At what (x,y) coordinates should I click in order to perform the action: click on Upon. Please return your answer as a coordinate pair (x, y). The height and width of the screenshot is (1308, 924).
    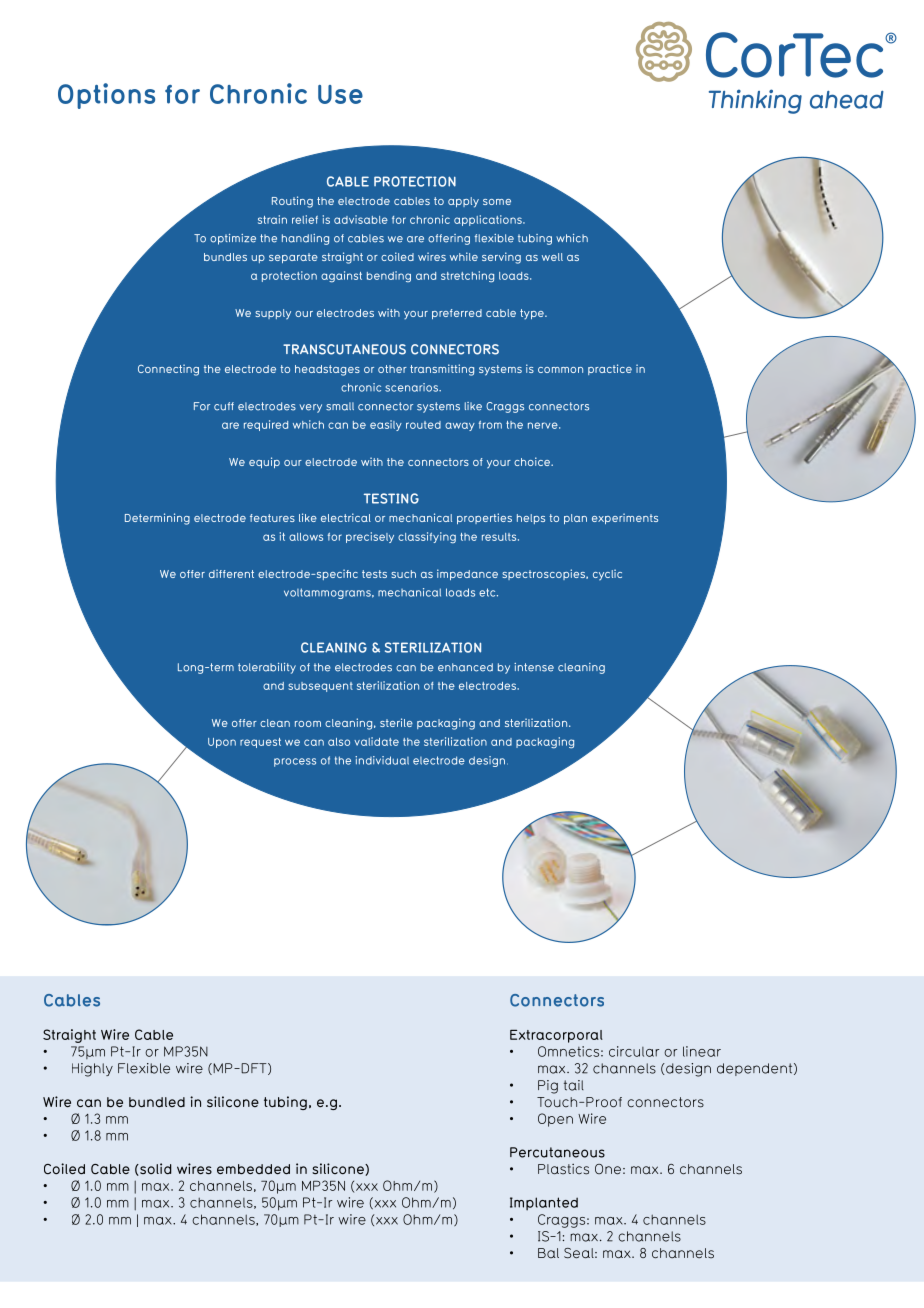
    Looking at the image, I should click on (222, 743).
